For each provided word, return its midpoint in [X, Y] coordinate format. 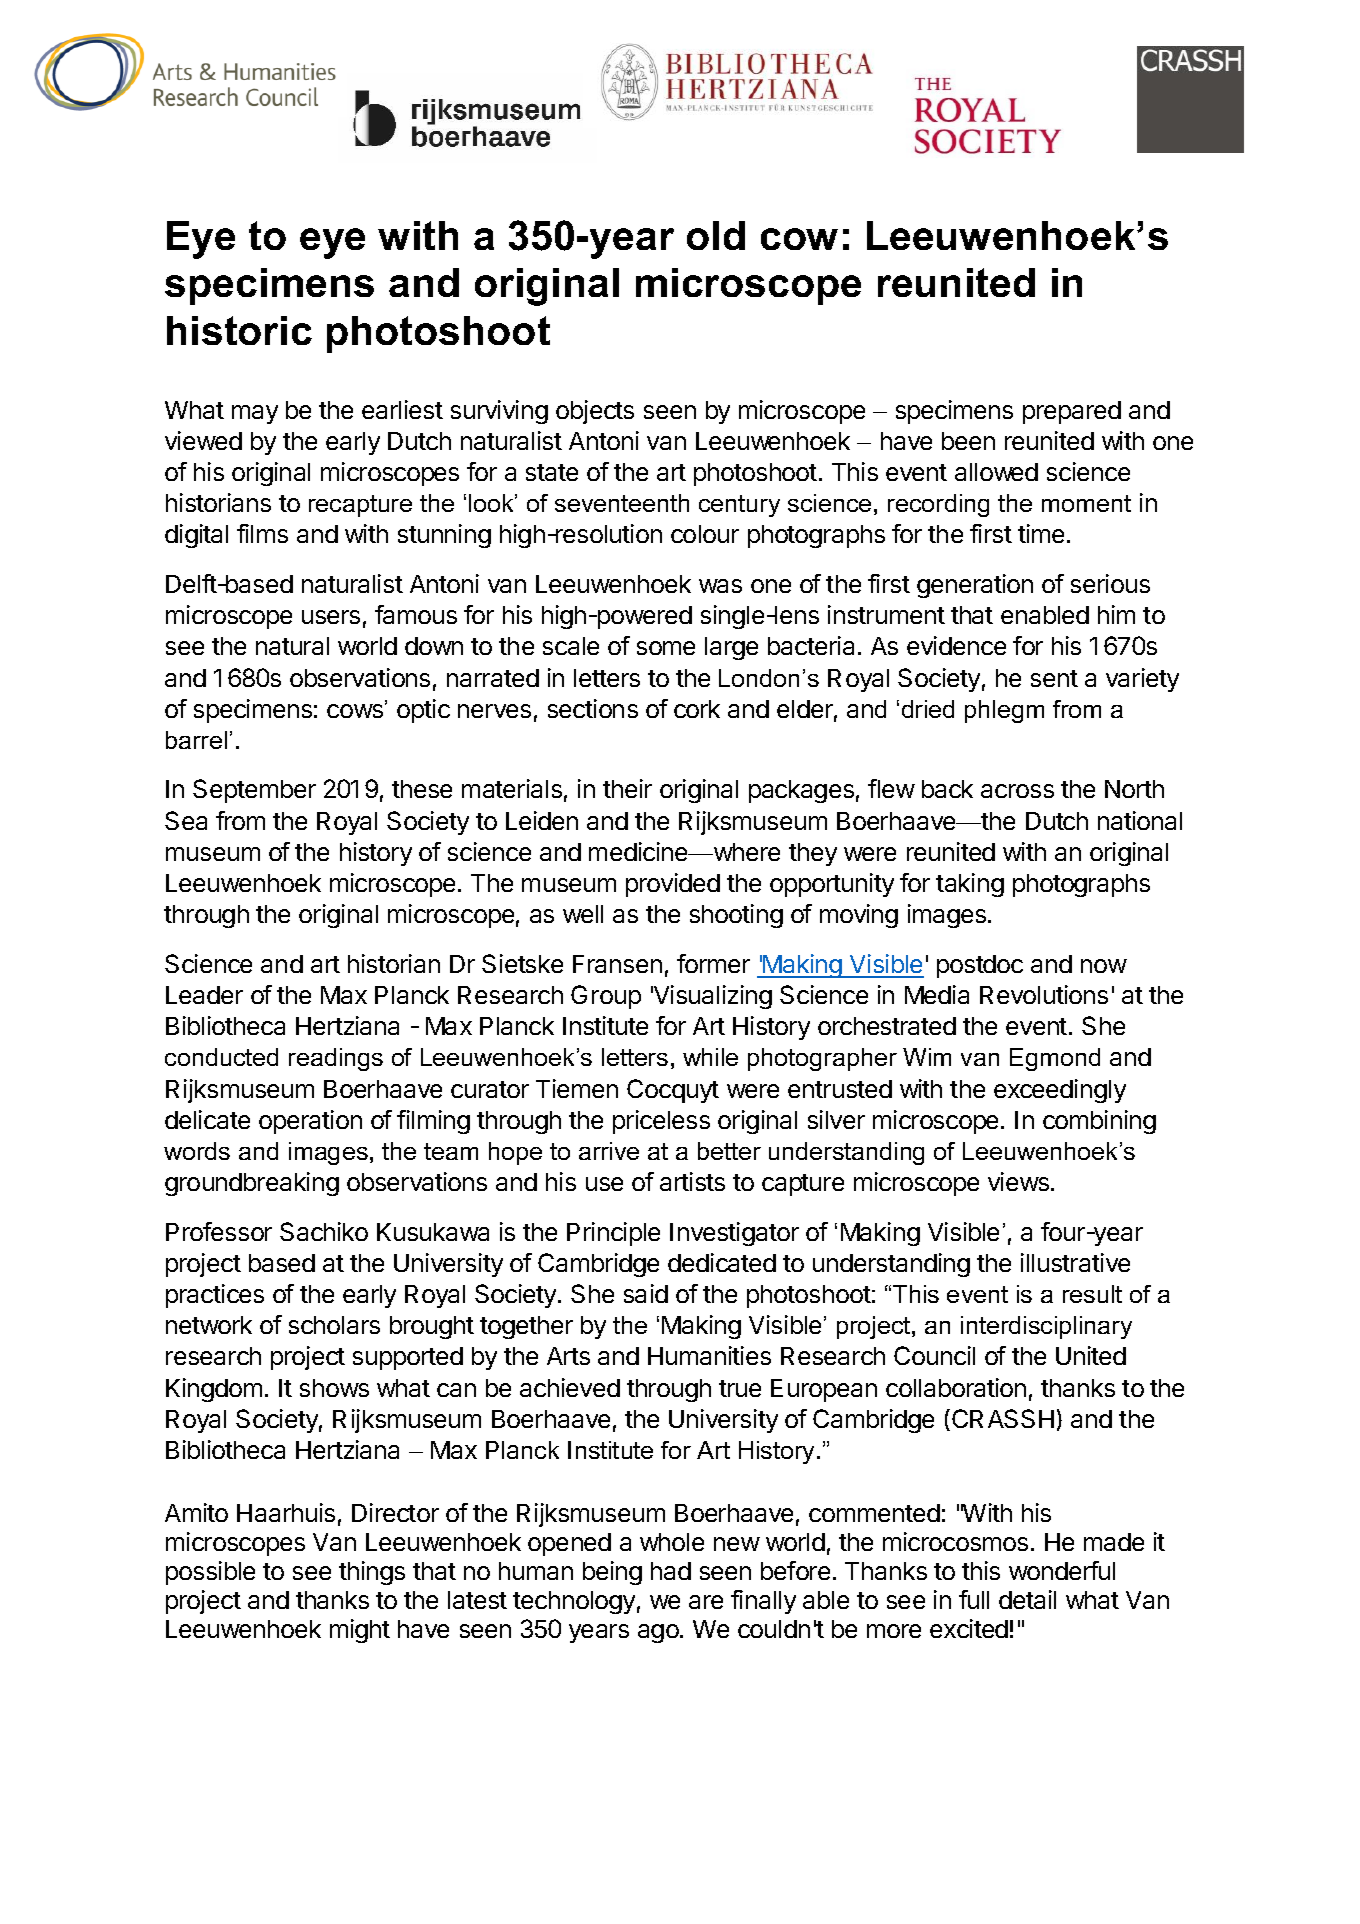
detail [1027, 1599]
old [716, 235]
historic [239, 330]
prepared [1072, 412]
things [372, 1573]
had [671, 1571]
